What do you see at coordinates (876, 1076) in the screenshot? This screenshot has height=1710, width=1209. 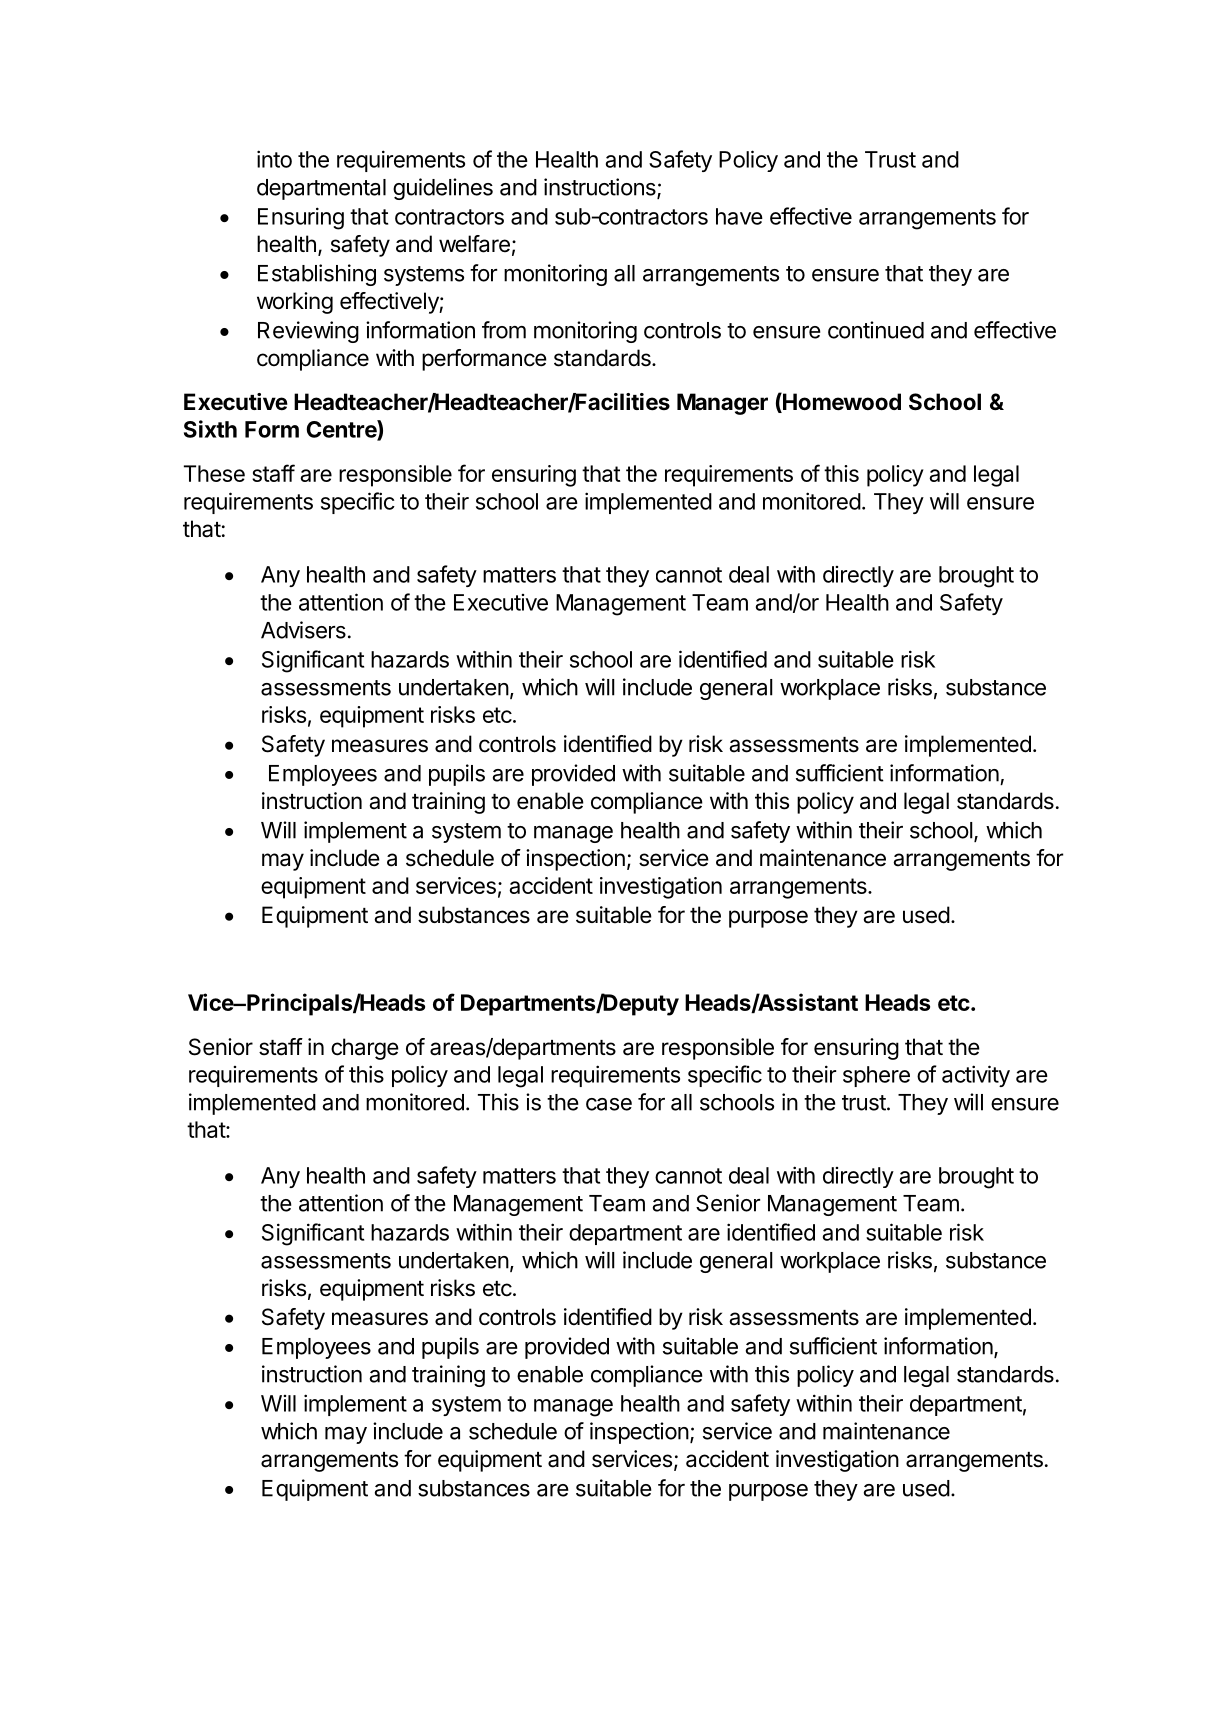 I see `sphere` at bounding box center [876, 1076].
